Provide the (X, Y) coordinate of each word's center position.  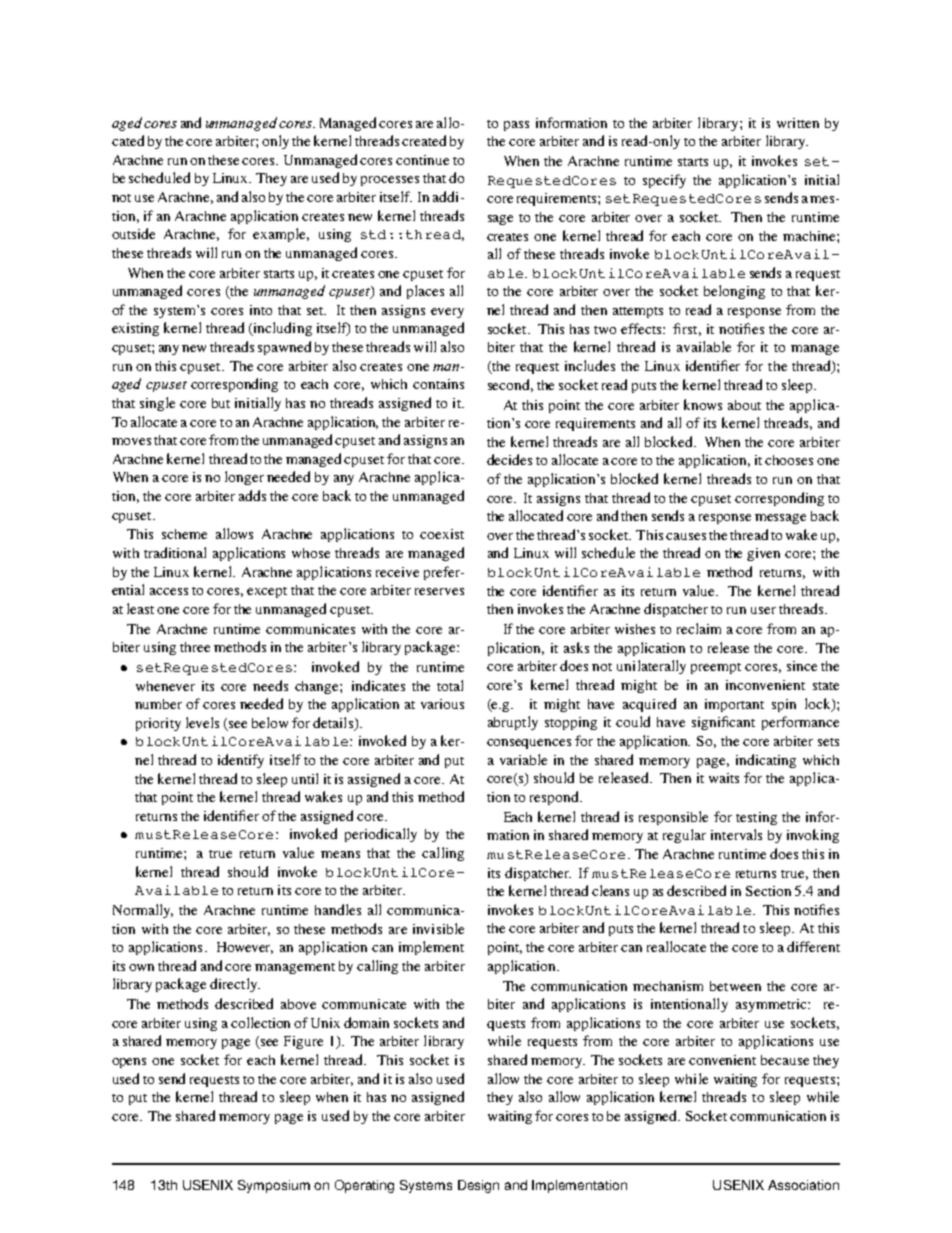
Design (478, 1186)
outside (133, 233)
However (245, 948)
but (221, 403)
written (798, 123)
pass (516, 126)
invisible (438, 928)
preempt (716, 668)
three (195, 647)
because (785, 1060)
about (744, 405)
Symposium (274, 1186)
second (510, 385)
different (813, 946)
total (450, 685)
